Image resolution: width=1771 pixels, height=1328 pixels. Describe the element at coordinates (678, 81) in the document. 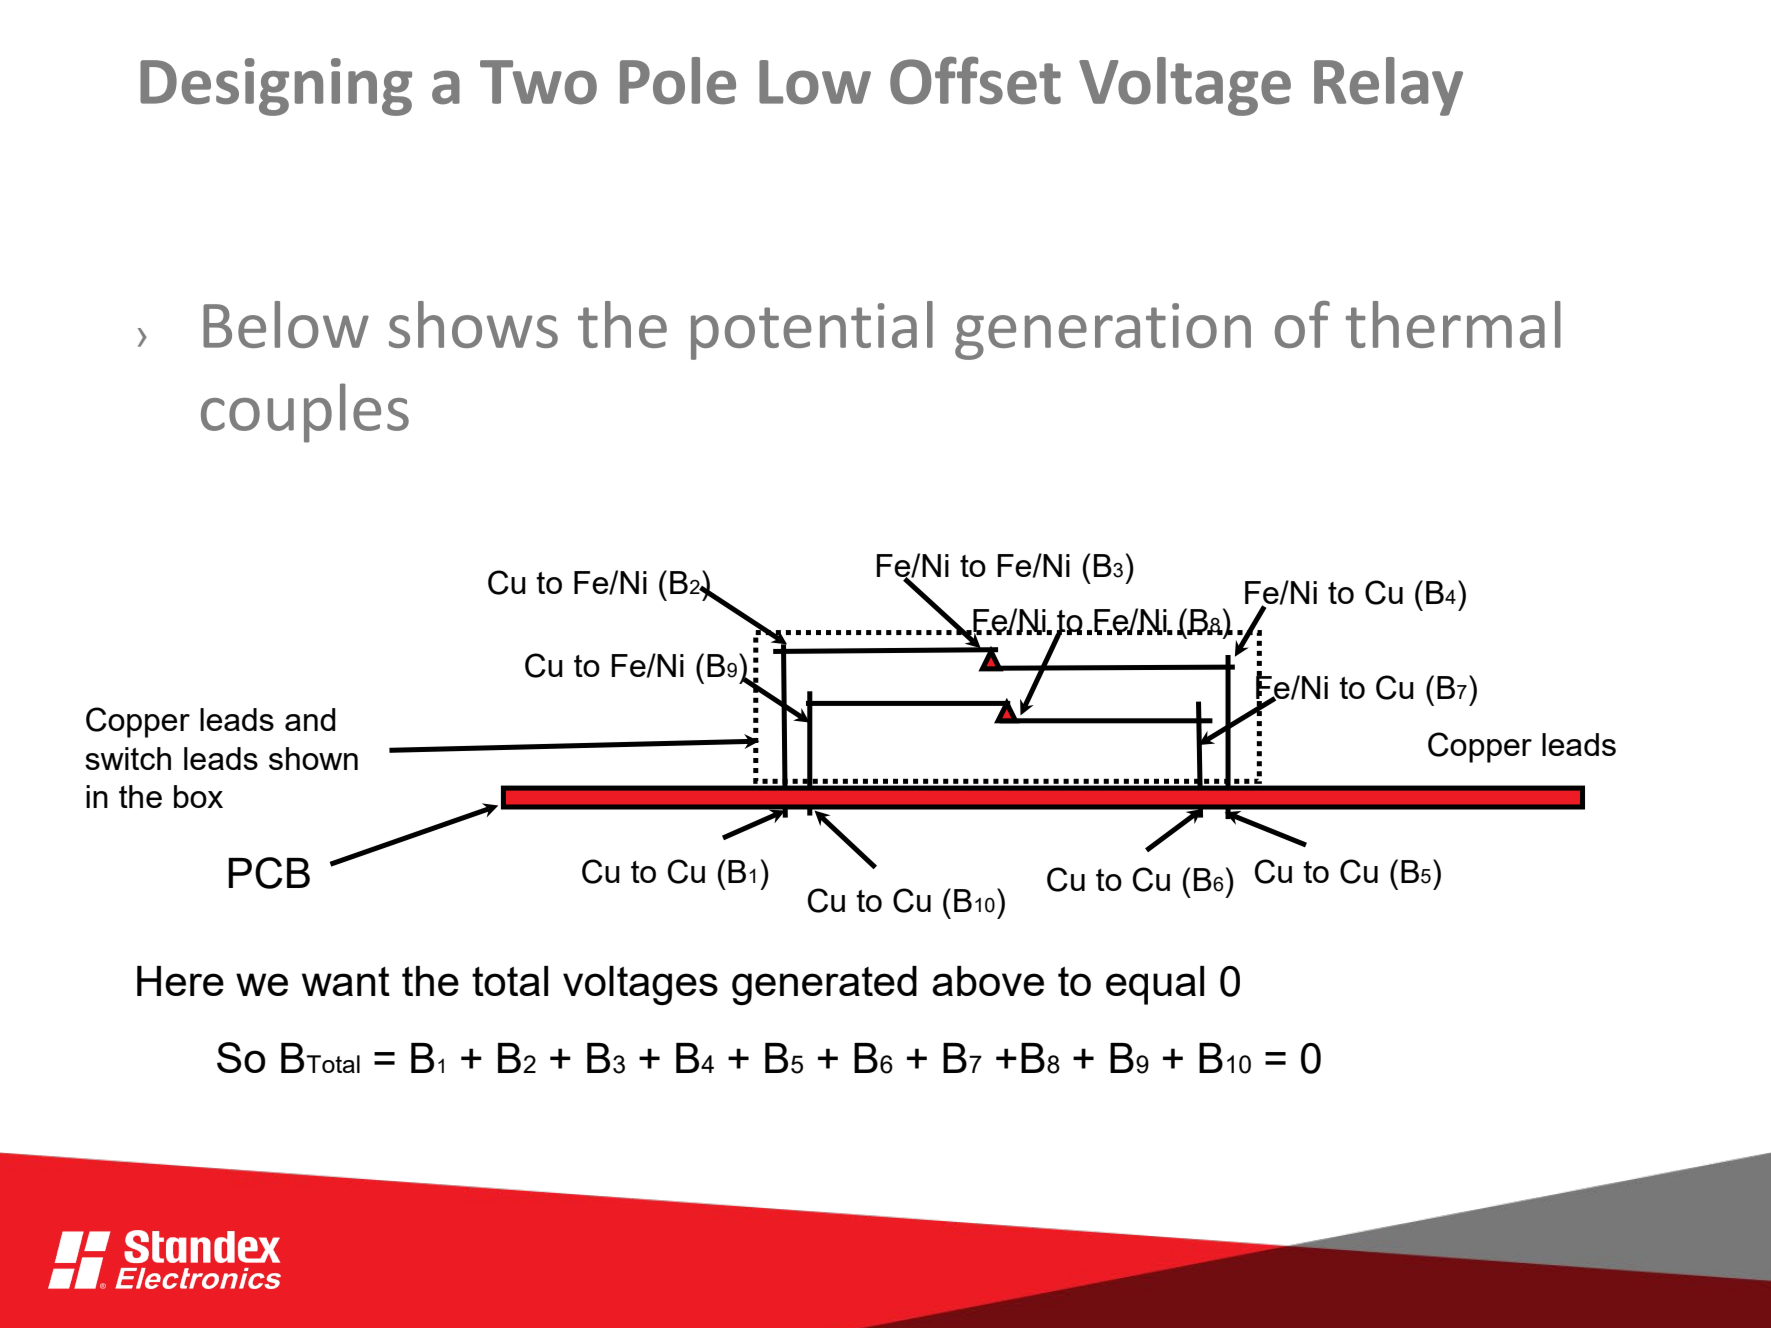

I see `Pole` at that location.
